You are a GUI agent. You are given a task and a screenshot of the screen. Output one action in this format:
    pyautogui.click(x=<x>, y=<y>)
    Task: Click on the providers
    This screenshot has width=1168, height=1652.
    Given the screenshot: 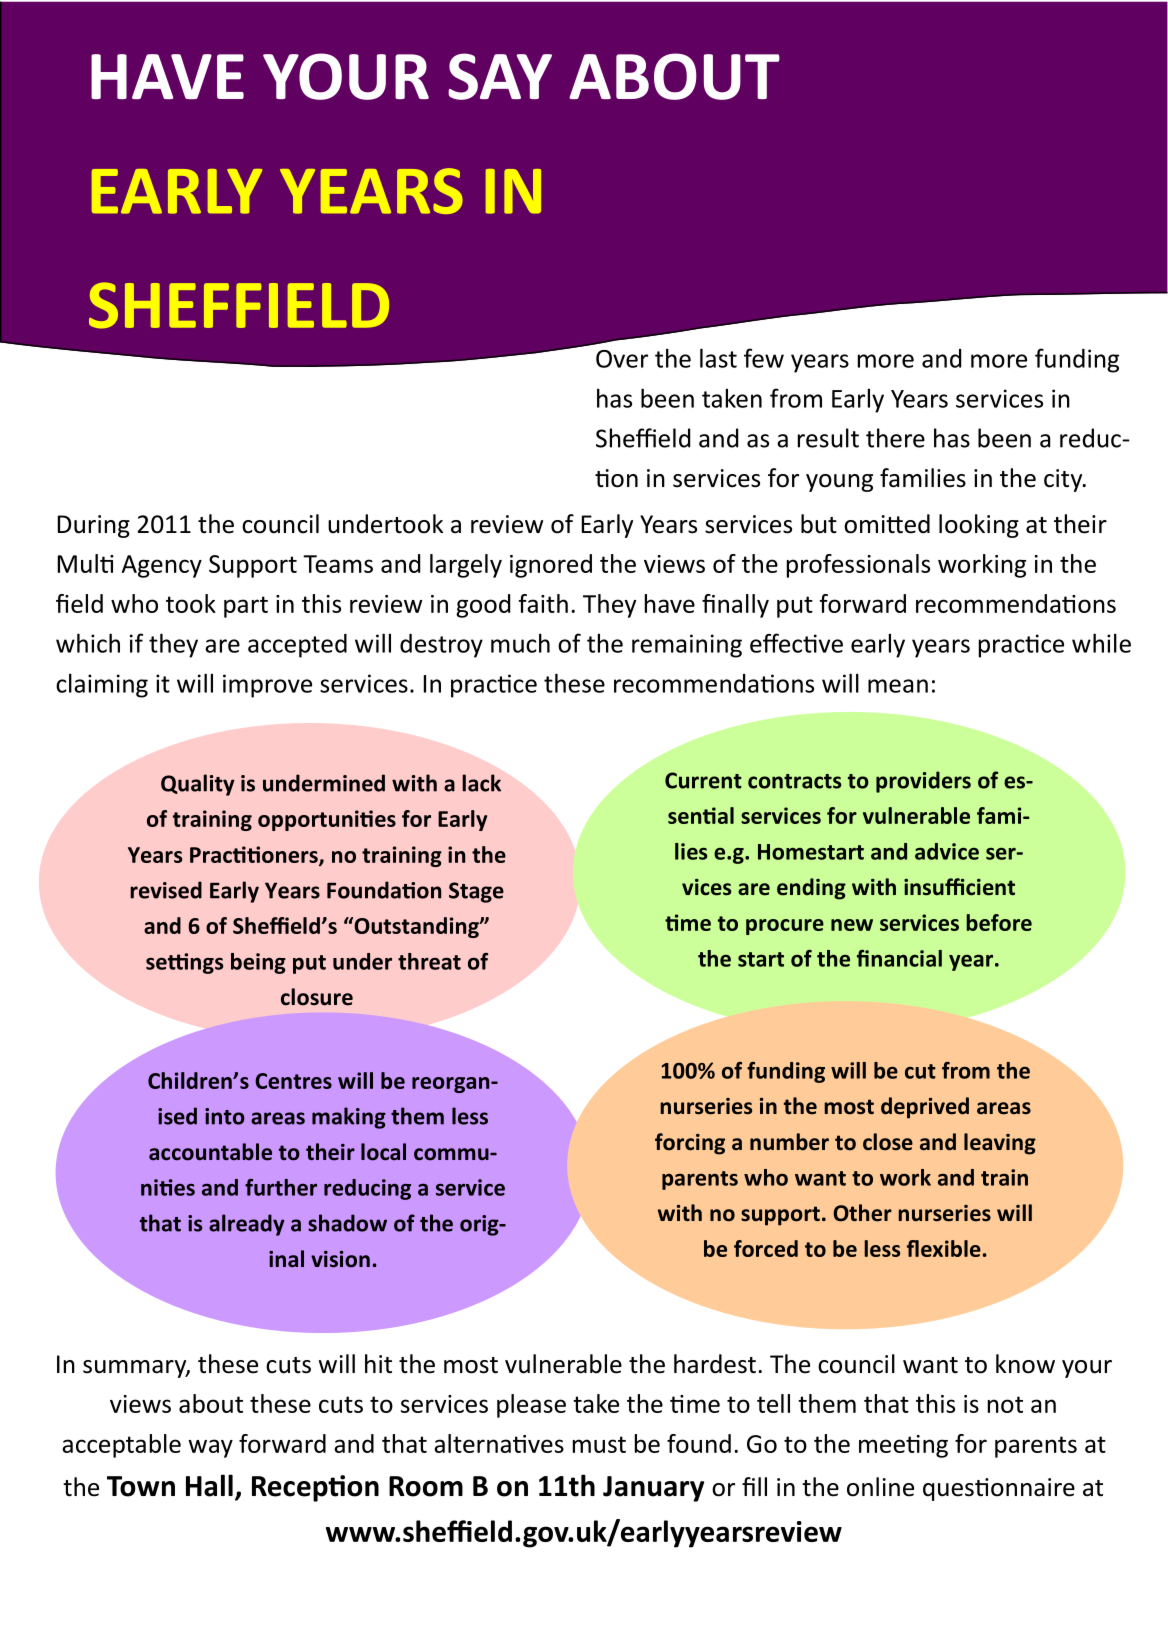 What is the action you would take?
    pyautogui.click(x=923, y=782)
